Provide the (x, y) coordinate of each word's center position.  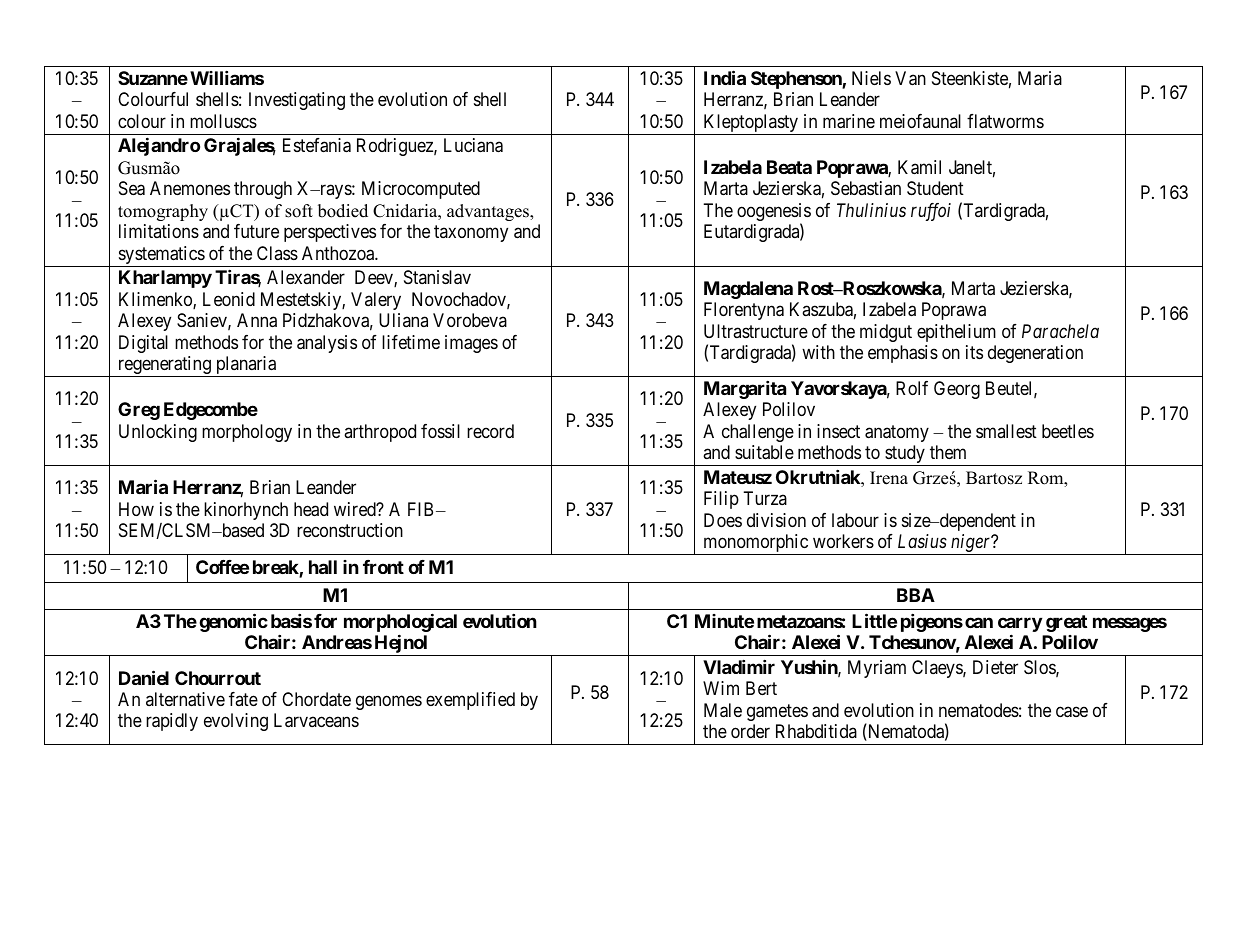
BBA (916, 595)
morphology (247, 433)
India (725, 77)
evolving (236, 722)
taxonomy (471, 233)
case (1072, 712)
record (490, 431)
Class (277, 253)
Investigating (297, 101)
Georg (957, 390)
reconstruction (350, 530)
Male (723, 710)
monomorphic (755, 544)
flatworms (1005, 121)
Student (935, 188)
